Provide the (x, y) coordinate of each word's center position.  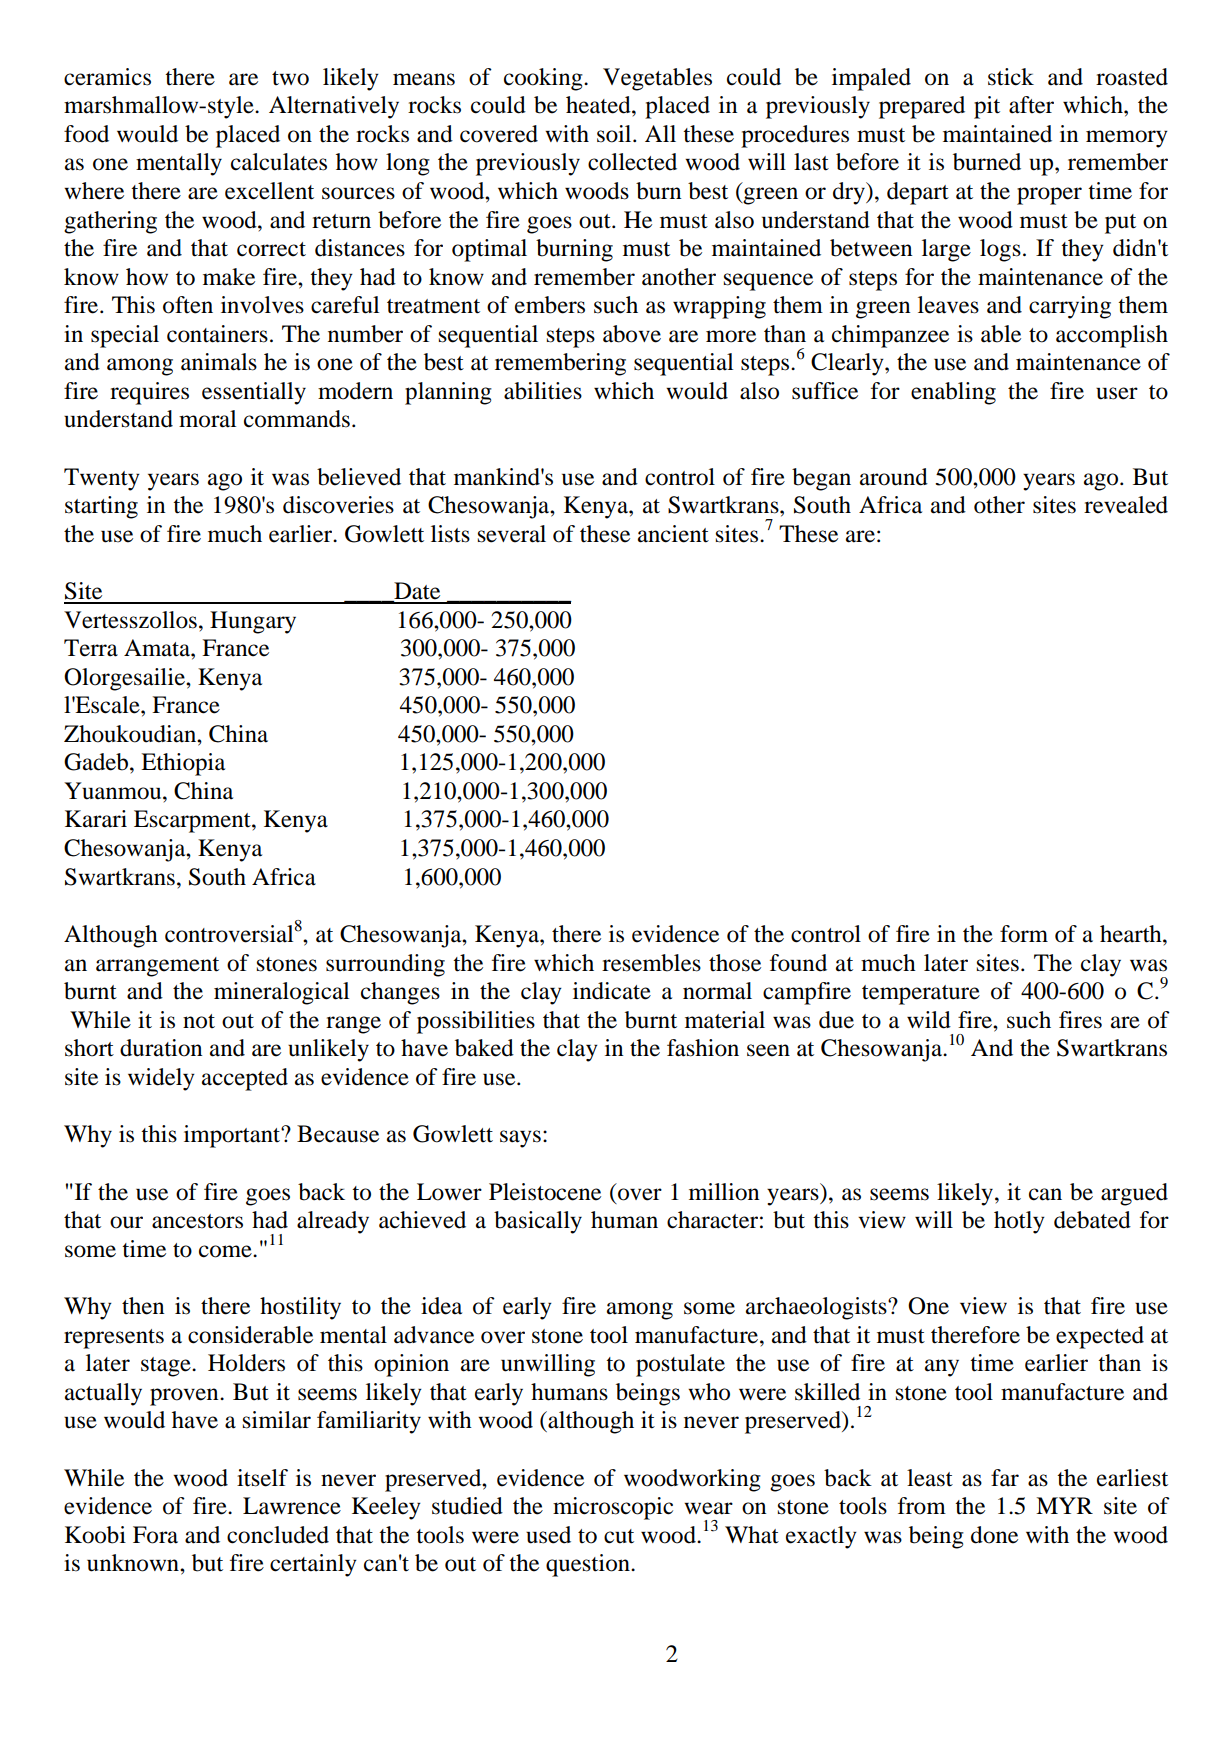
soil (615, 134)
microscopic (613, 1508)
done (994, 1535)
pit (987, 107)
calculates (279, 162)
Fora (155, 1535)
